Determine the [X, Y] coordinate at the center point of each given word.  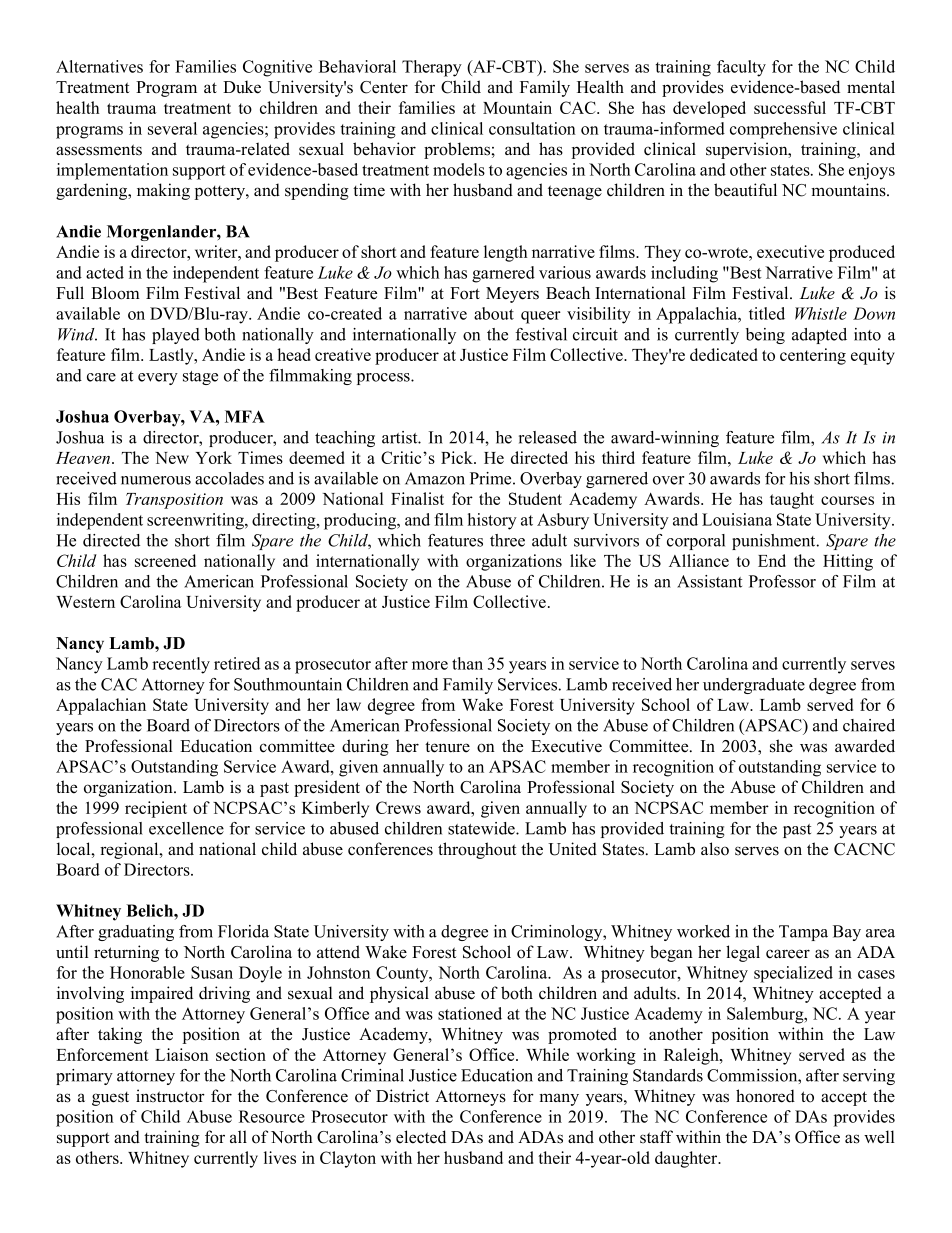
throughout [477, 850]
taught [792, 500]
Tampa [803, 933]
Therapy [432, 68]
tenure [447, 747]
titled [767, 313]
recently [181, 665]
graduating [136, 933]
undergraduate [754, 686]
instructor [170, 1096]
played [176, 336]
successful [790, 107]
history [492, 521]
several [172, 128]
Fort [465, 293]
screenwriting [196, 521]
